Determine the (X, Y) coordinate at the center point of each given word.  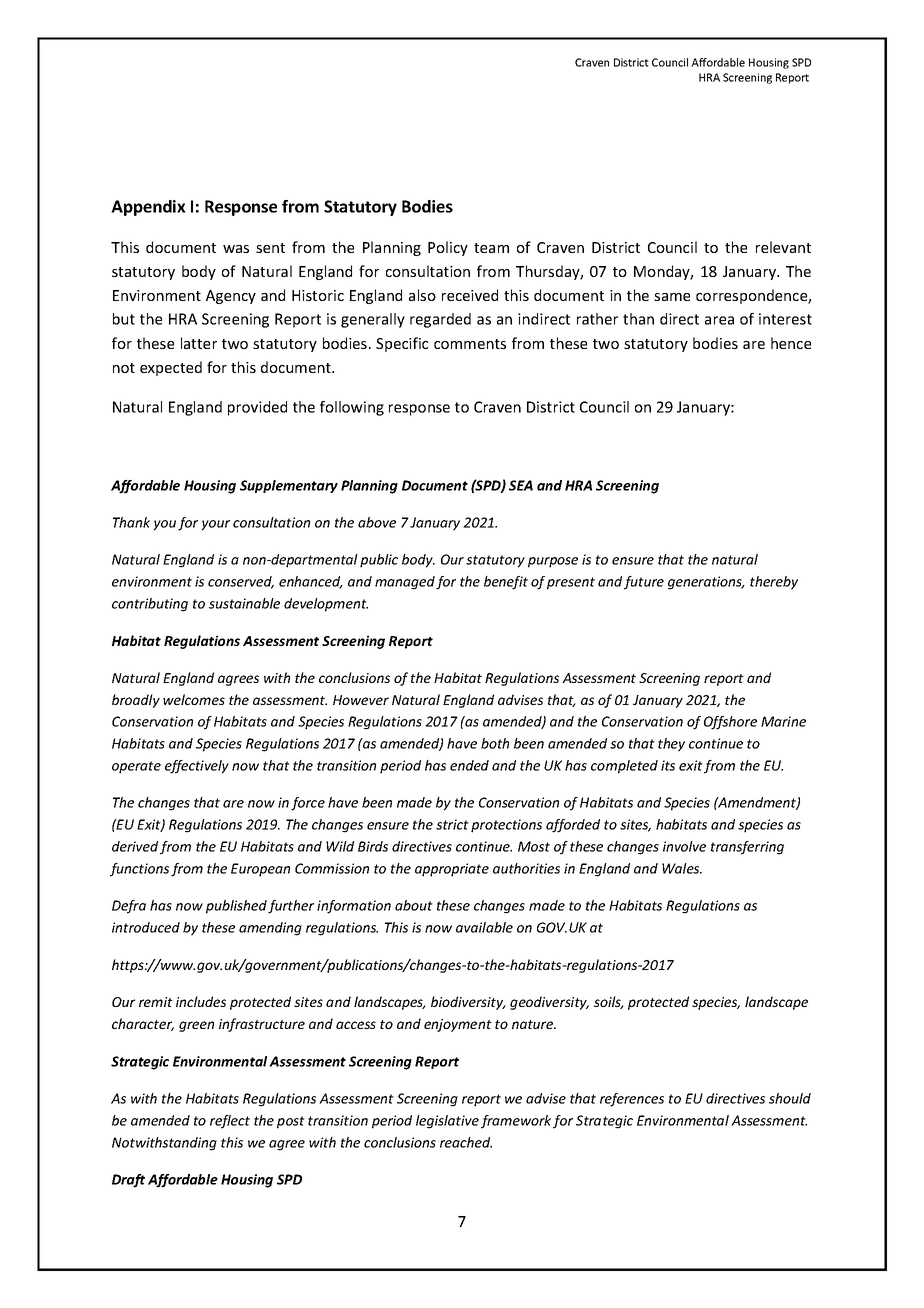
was (236, 249)
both (495, 743)
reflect (230, 1122)
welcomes (194, 699)
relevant (783, 247)
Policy (448, 248)
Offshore (730, 723)
